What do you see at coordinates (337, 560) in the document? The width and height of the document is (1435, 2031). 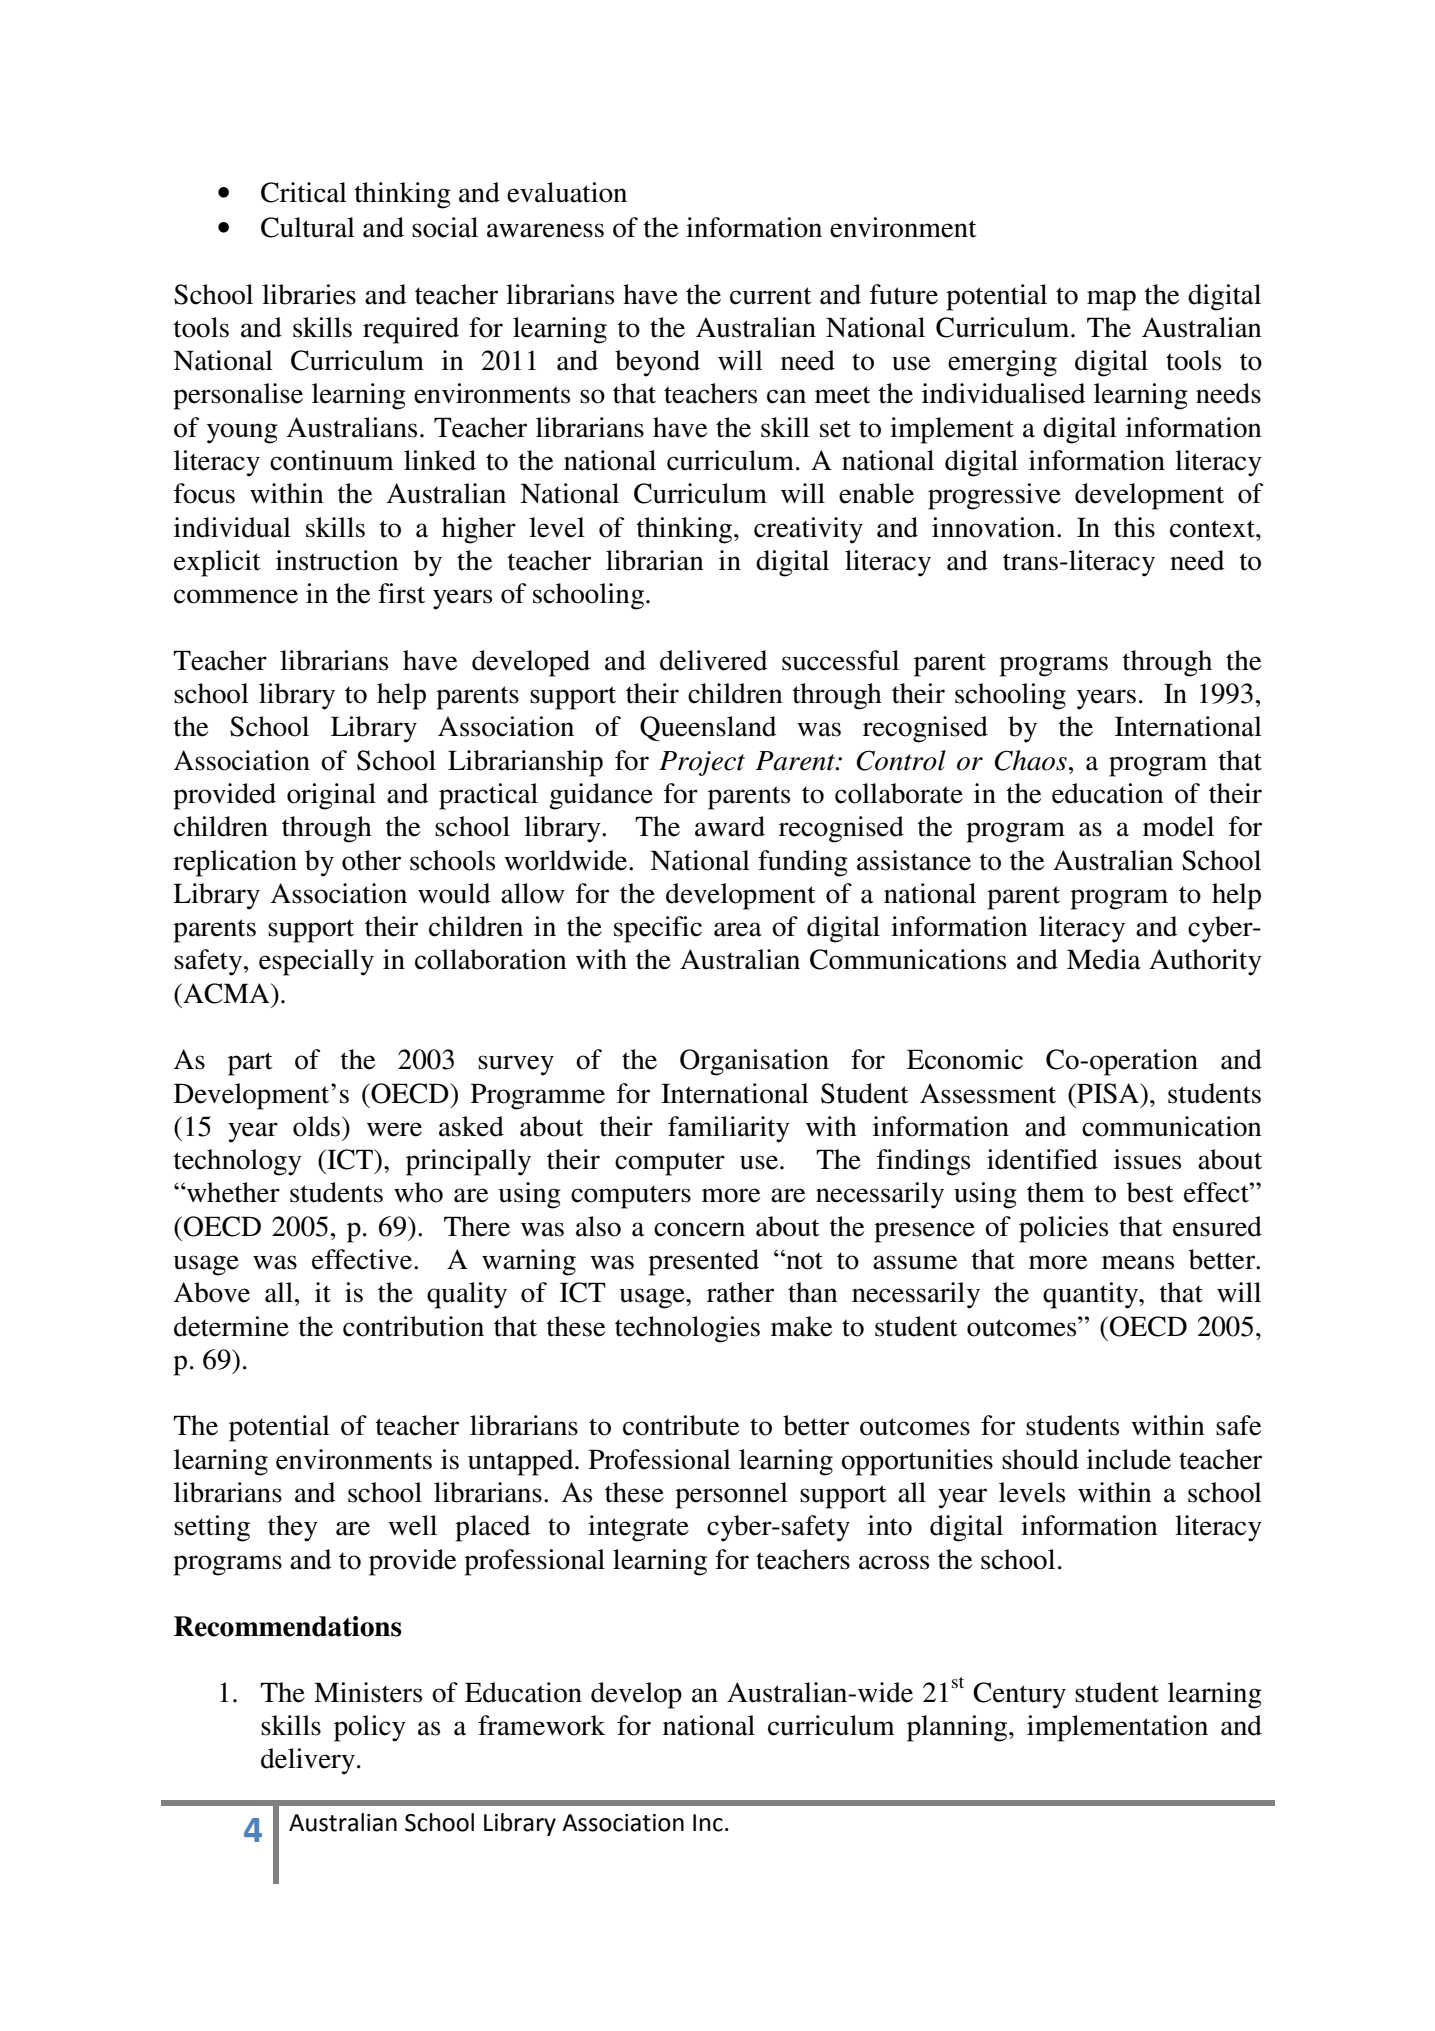 I see `instruction` at bounding box center [337, 560].
